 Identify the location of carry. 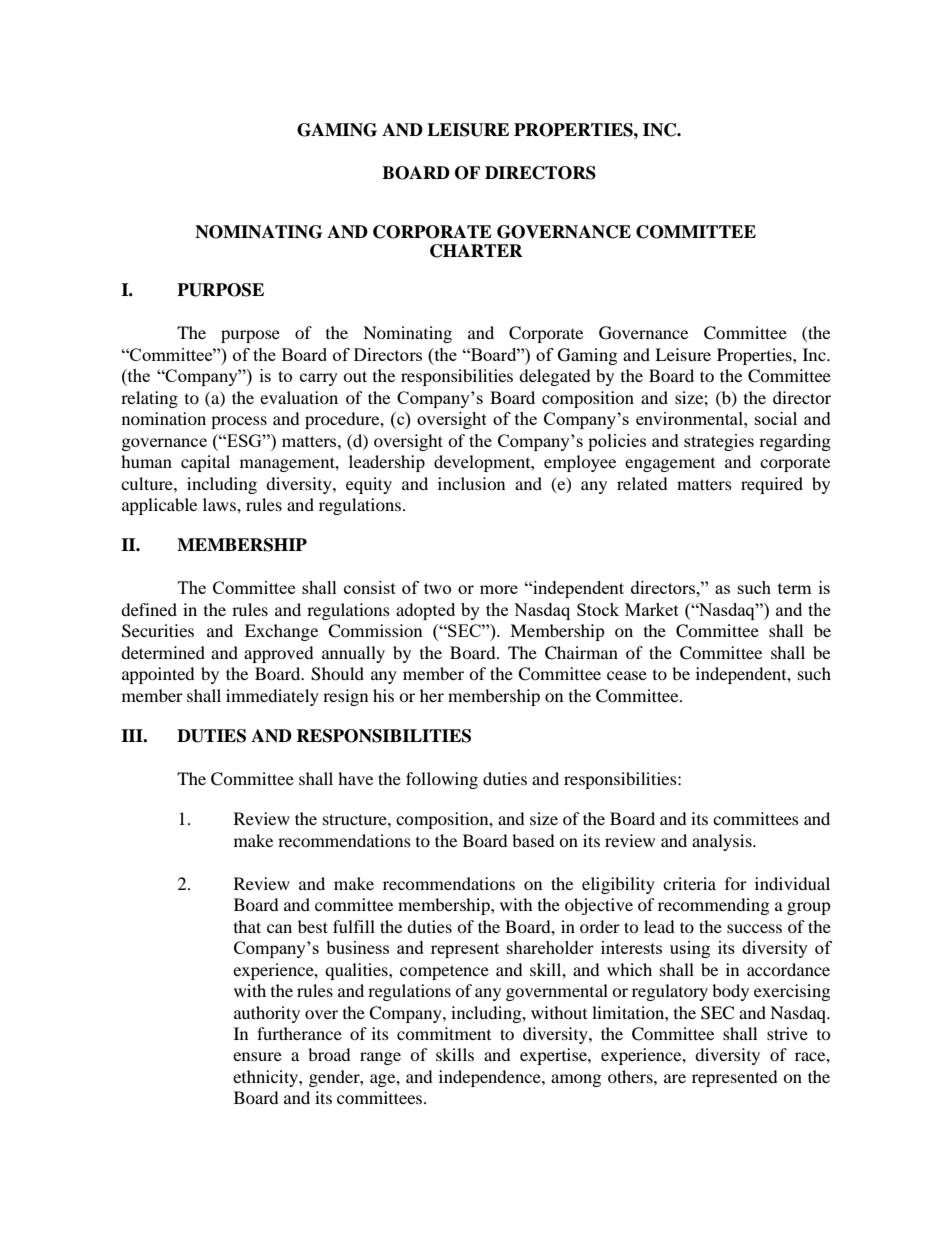
(319, 379).
